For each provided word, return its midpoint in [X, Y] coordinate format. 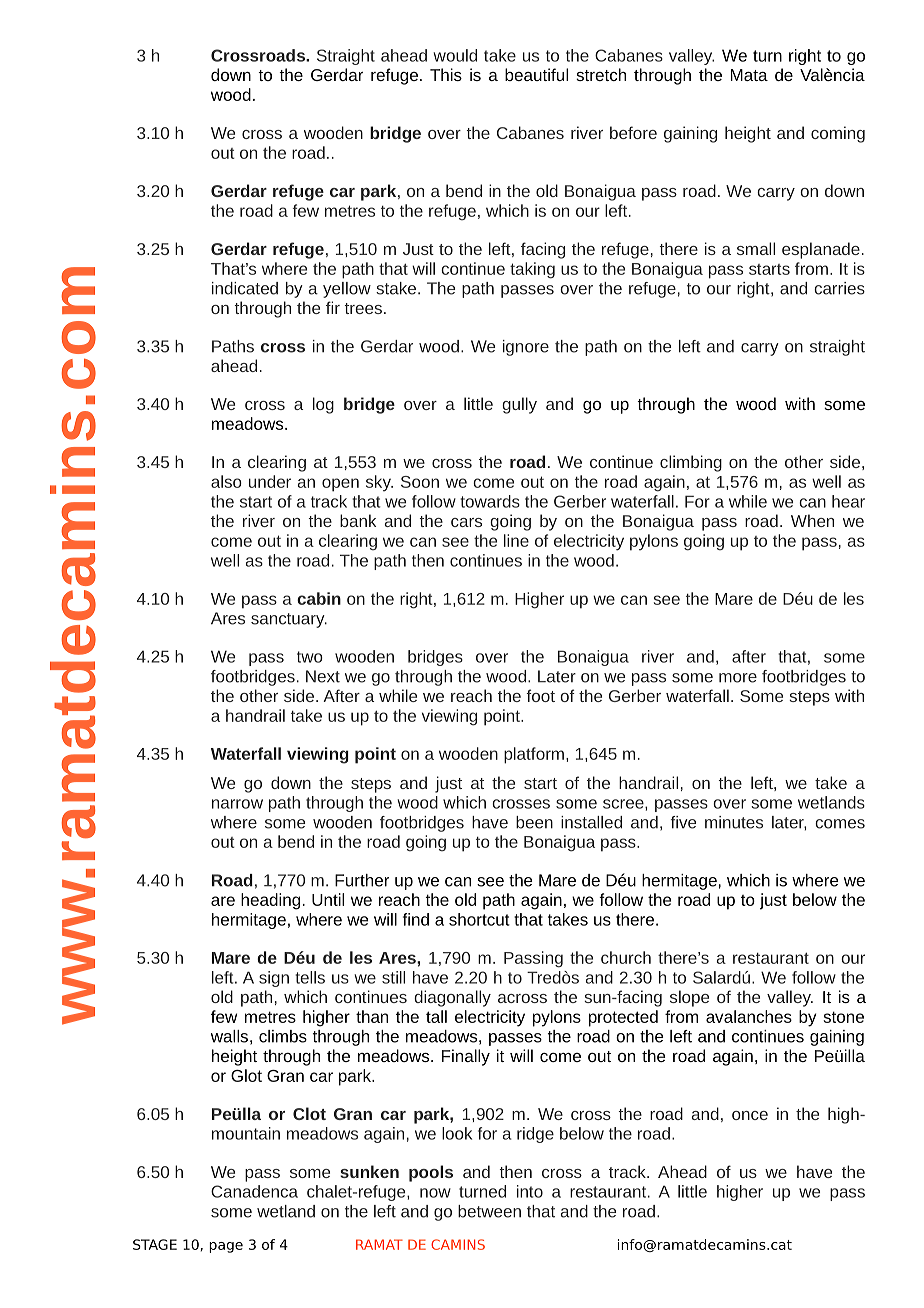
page [226, 1247]
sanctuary [289, 620]
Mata [749, 75]
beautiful [536, 74]
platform [534, 755]
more [738, 678]
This [446, 74]
